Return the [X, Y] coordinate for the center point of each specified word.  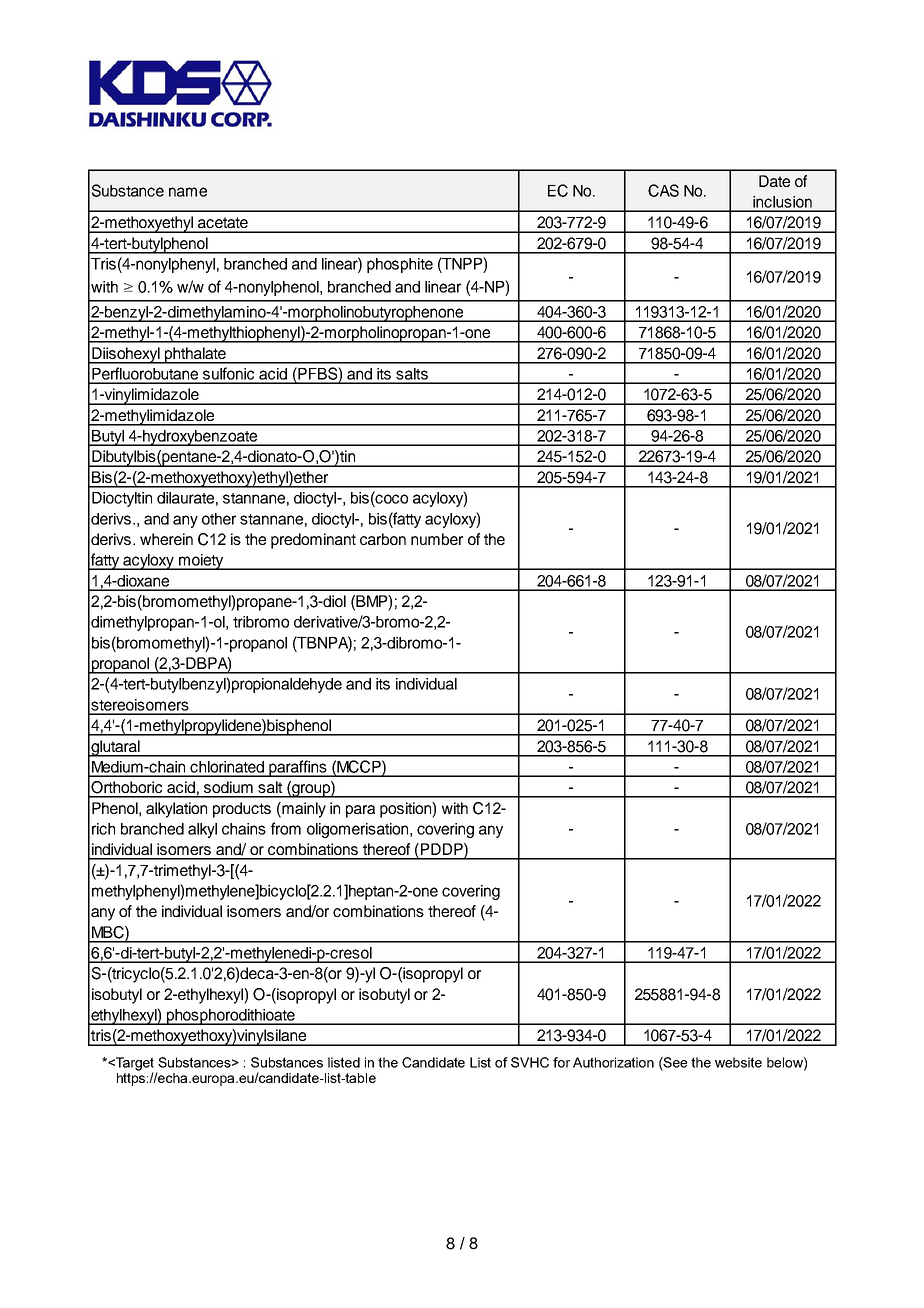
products [242, 810]
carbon [383, 539]
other [219, 519]
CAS [663, 190]
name [188, 192]
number [437, 539]
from [286, 828]
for [561, 1062]
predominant [313, 541]
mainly [303, 810]
